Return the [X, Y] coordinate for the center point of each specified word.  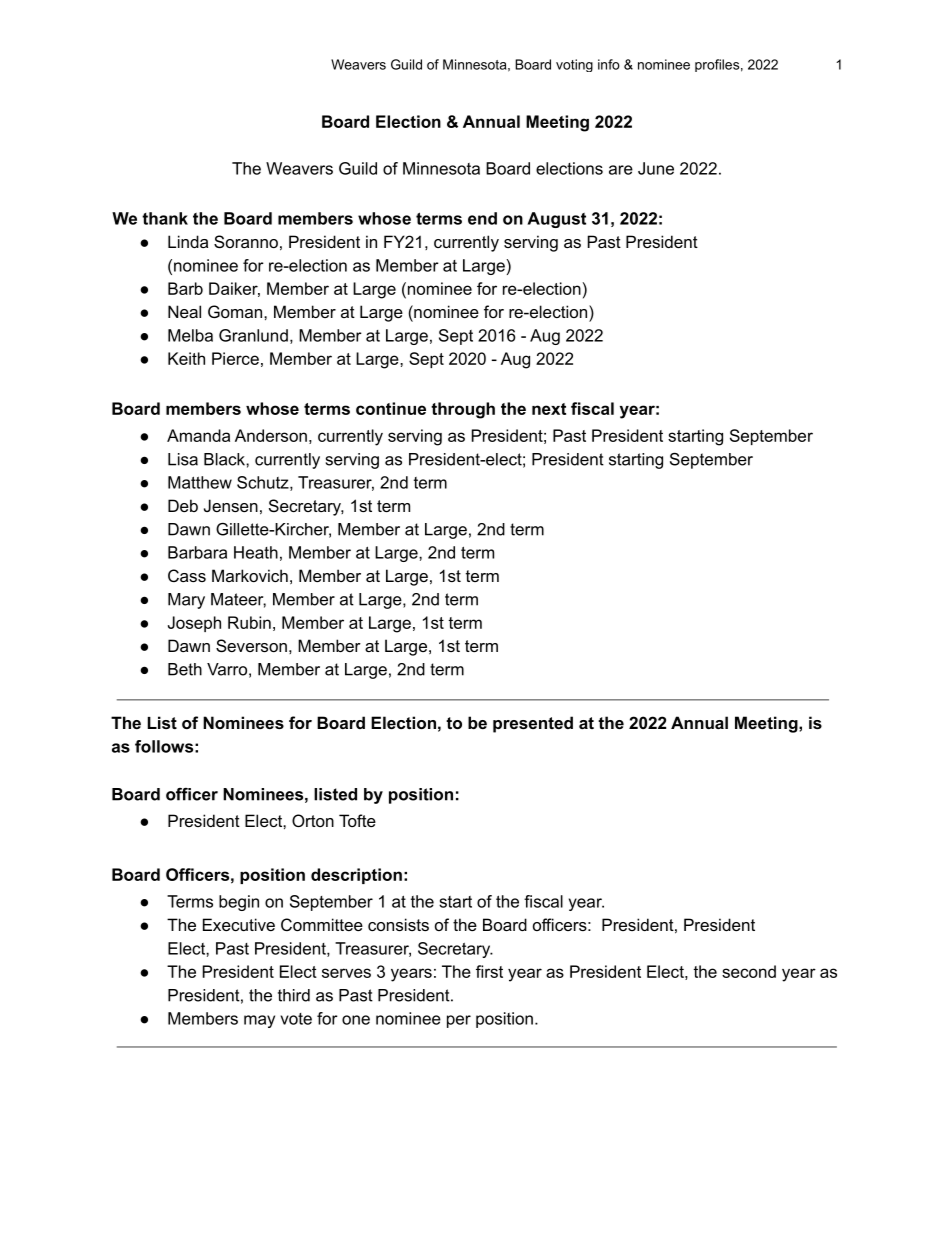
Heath [256, 552]
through [463, 410]
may [259, 1021]
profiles [717, 65]
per [459, 1021]
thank [165, 218]
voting [574, 65]
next [549, 409]
